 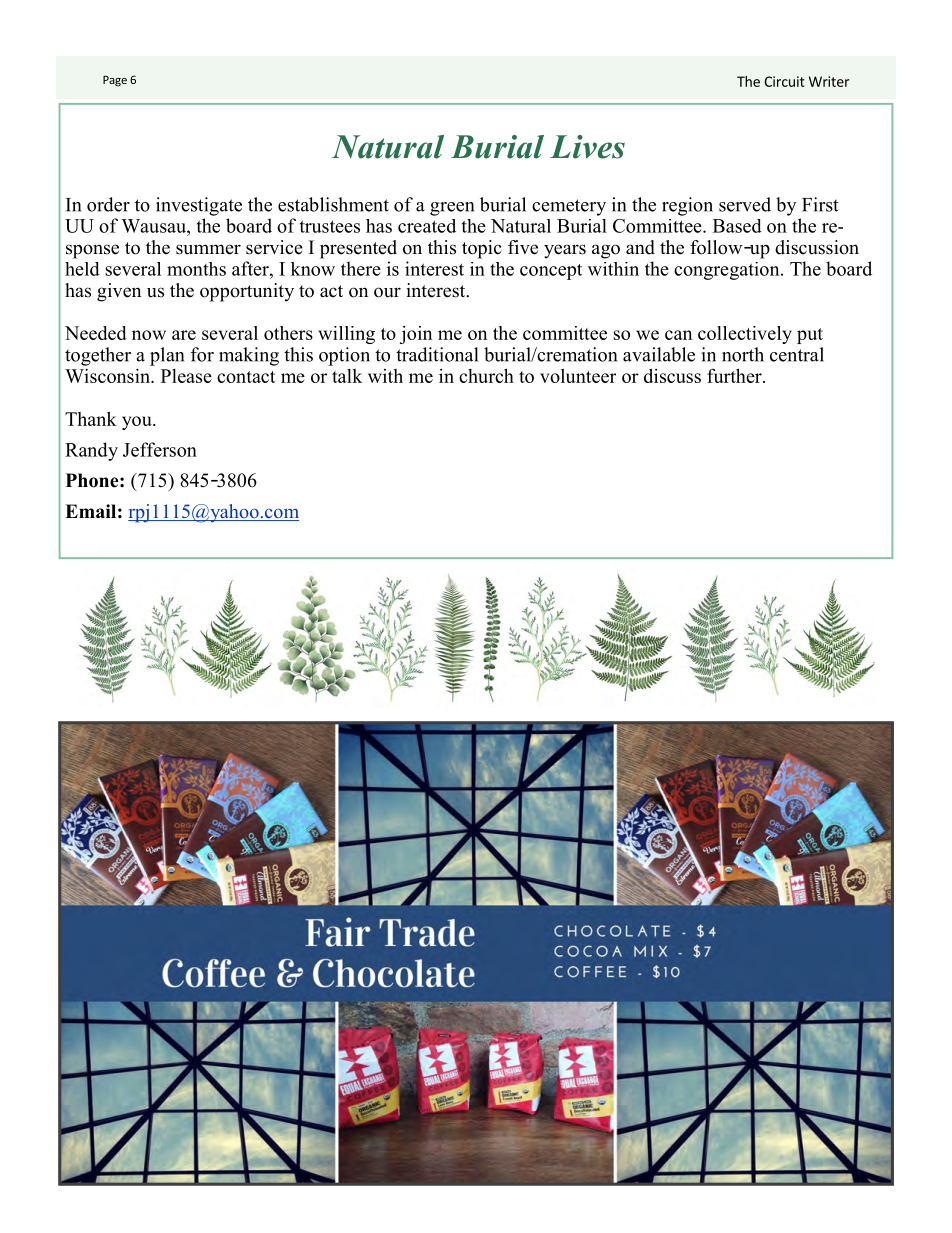 What do you see at coordinates (437, 354) in the screenshot?
I see `traditional` at bounding box center [437, 354].
